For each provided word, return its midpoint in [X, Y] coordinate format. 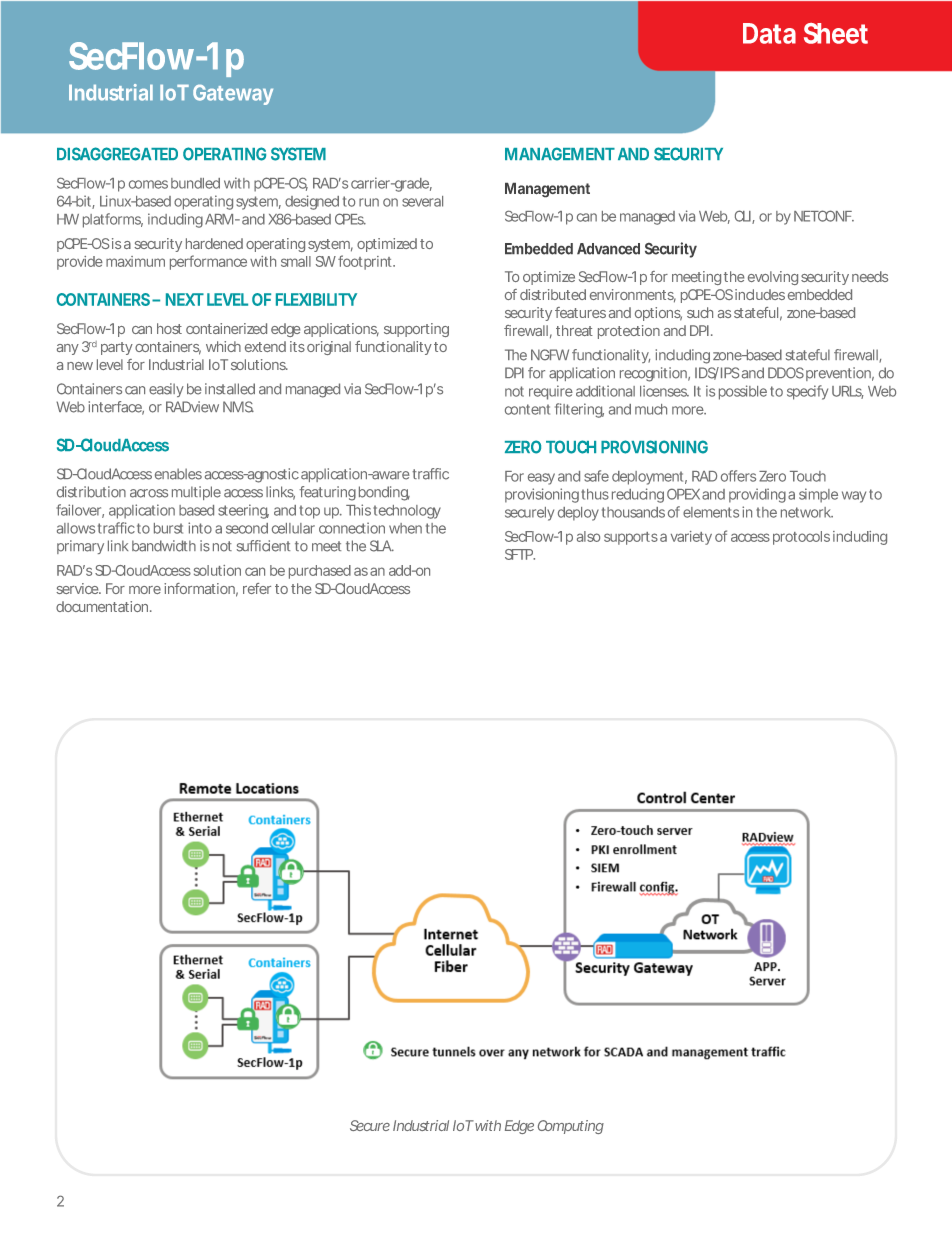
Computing [571, 1127]
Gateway [233, 95]
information [199, 588]
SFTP [520, 554]
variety [691, 538]
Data [769, 33]
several [422, 201]
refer [257, 588]
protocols [801, 538]
